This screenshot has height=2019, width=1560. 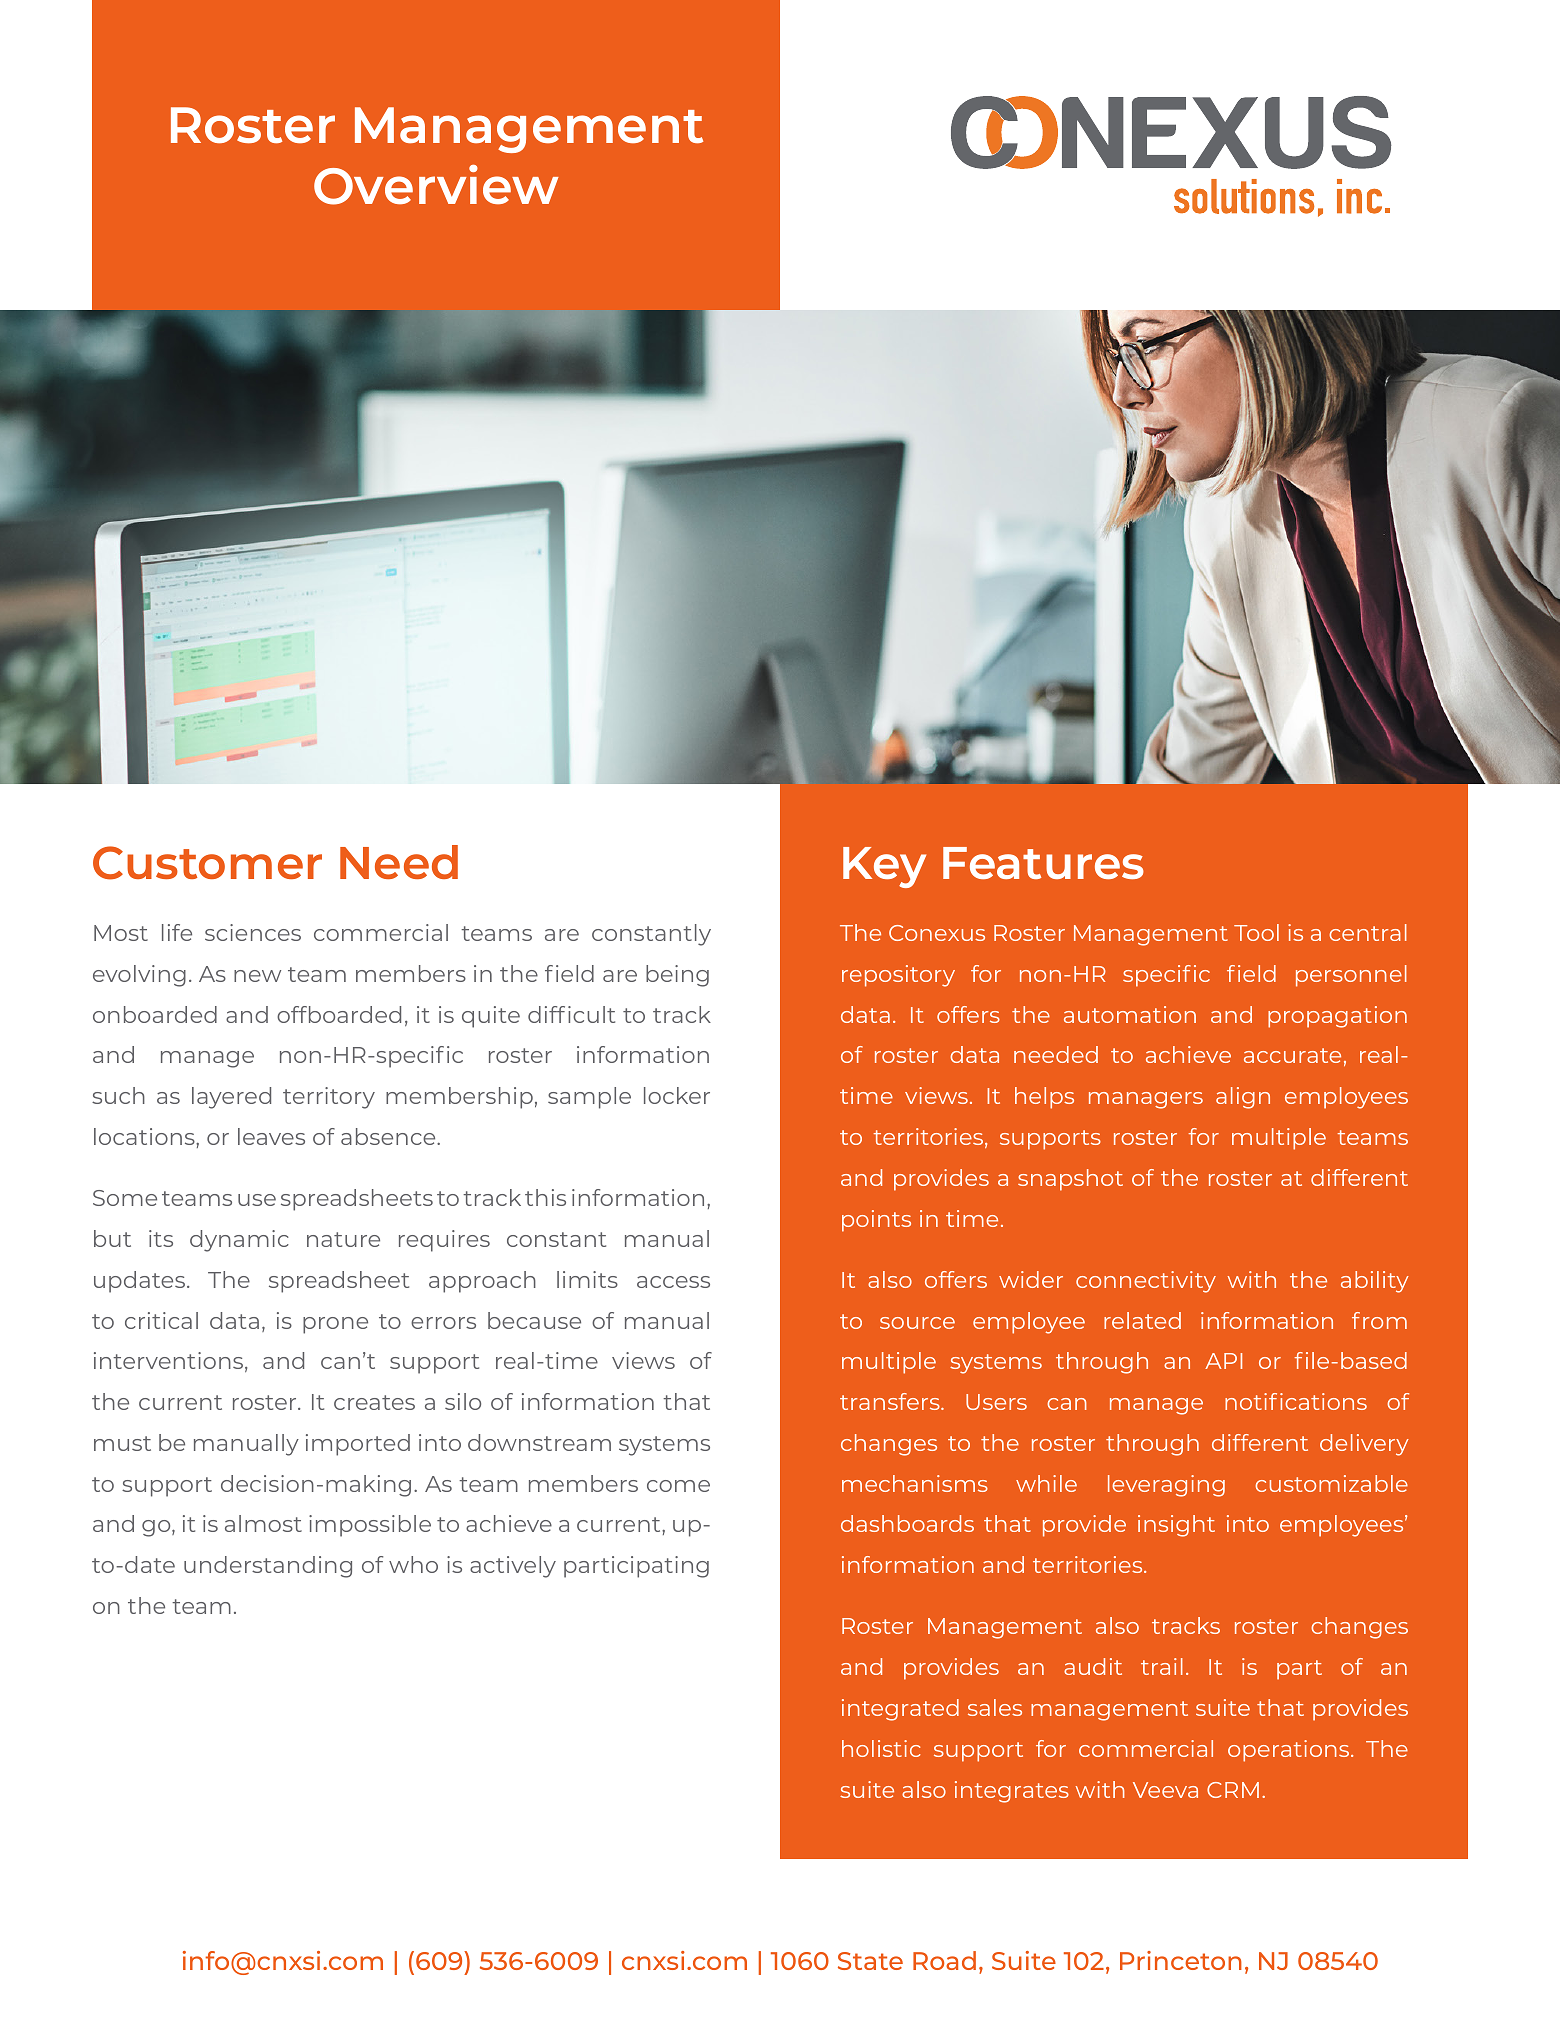 I want to click on repository, so click(x=898, y=976).
